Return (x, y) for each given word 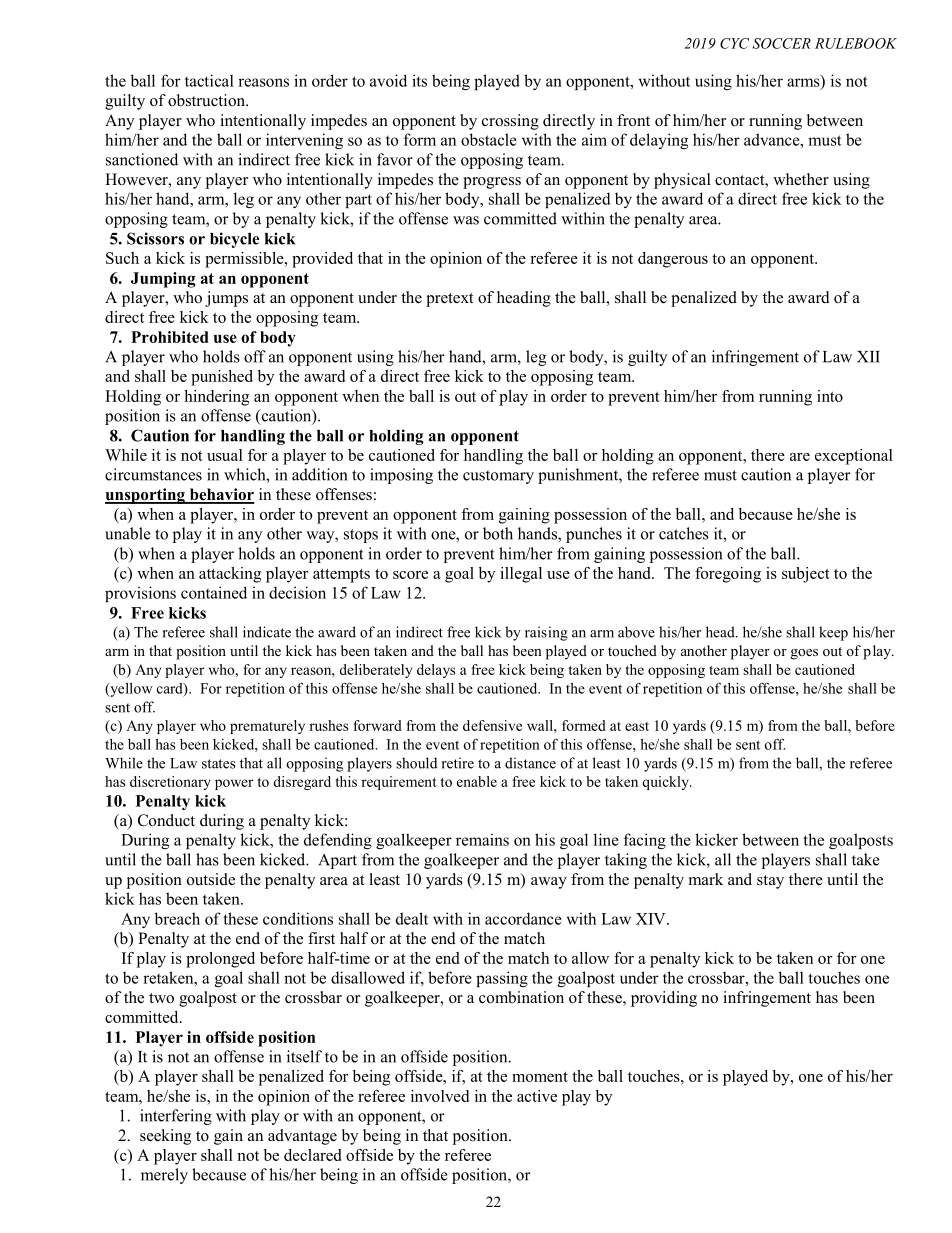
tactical (209, 80)
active (537, 1096)
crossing (510, 122)
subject (806, 575)
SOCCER (781, 43)
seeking (165, 1137)
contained (214, 592)
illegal (521, 575)
